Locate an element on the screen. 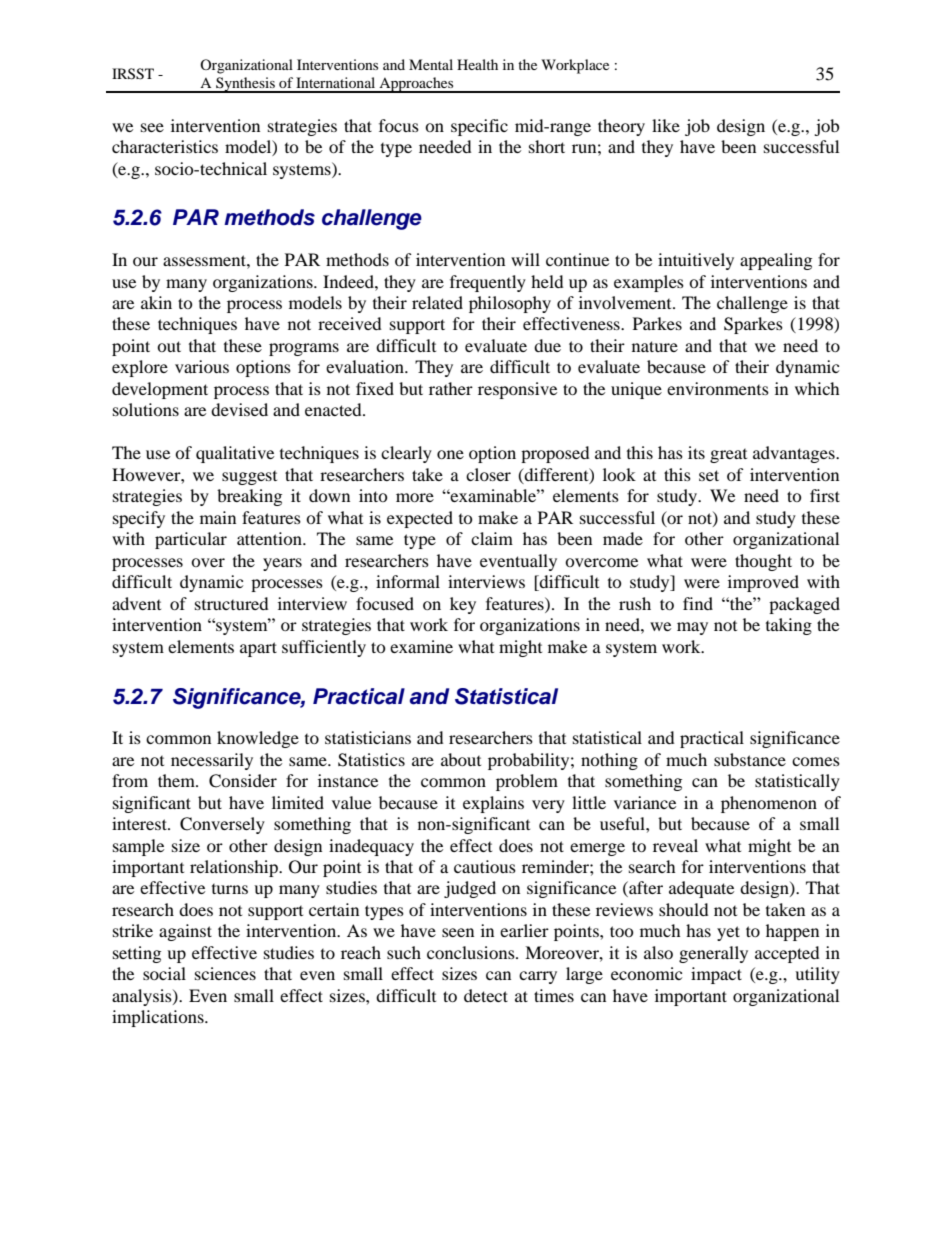 Image resolution: width=952 pixels, height=1233 pixels. phenomenon is located at coordinates (769, 804).
